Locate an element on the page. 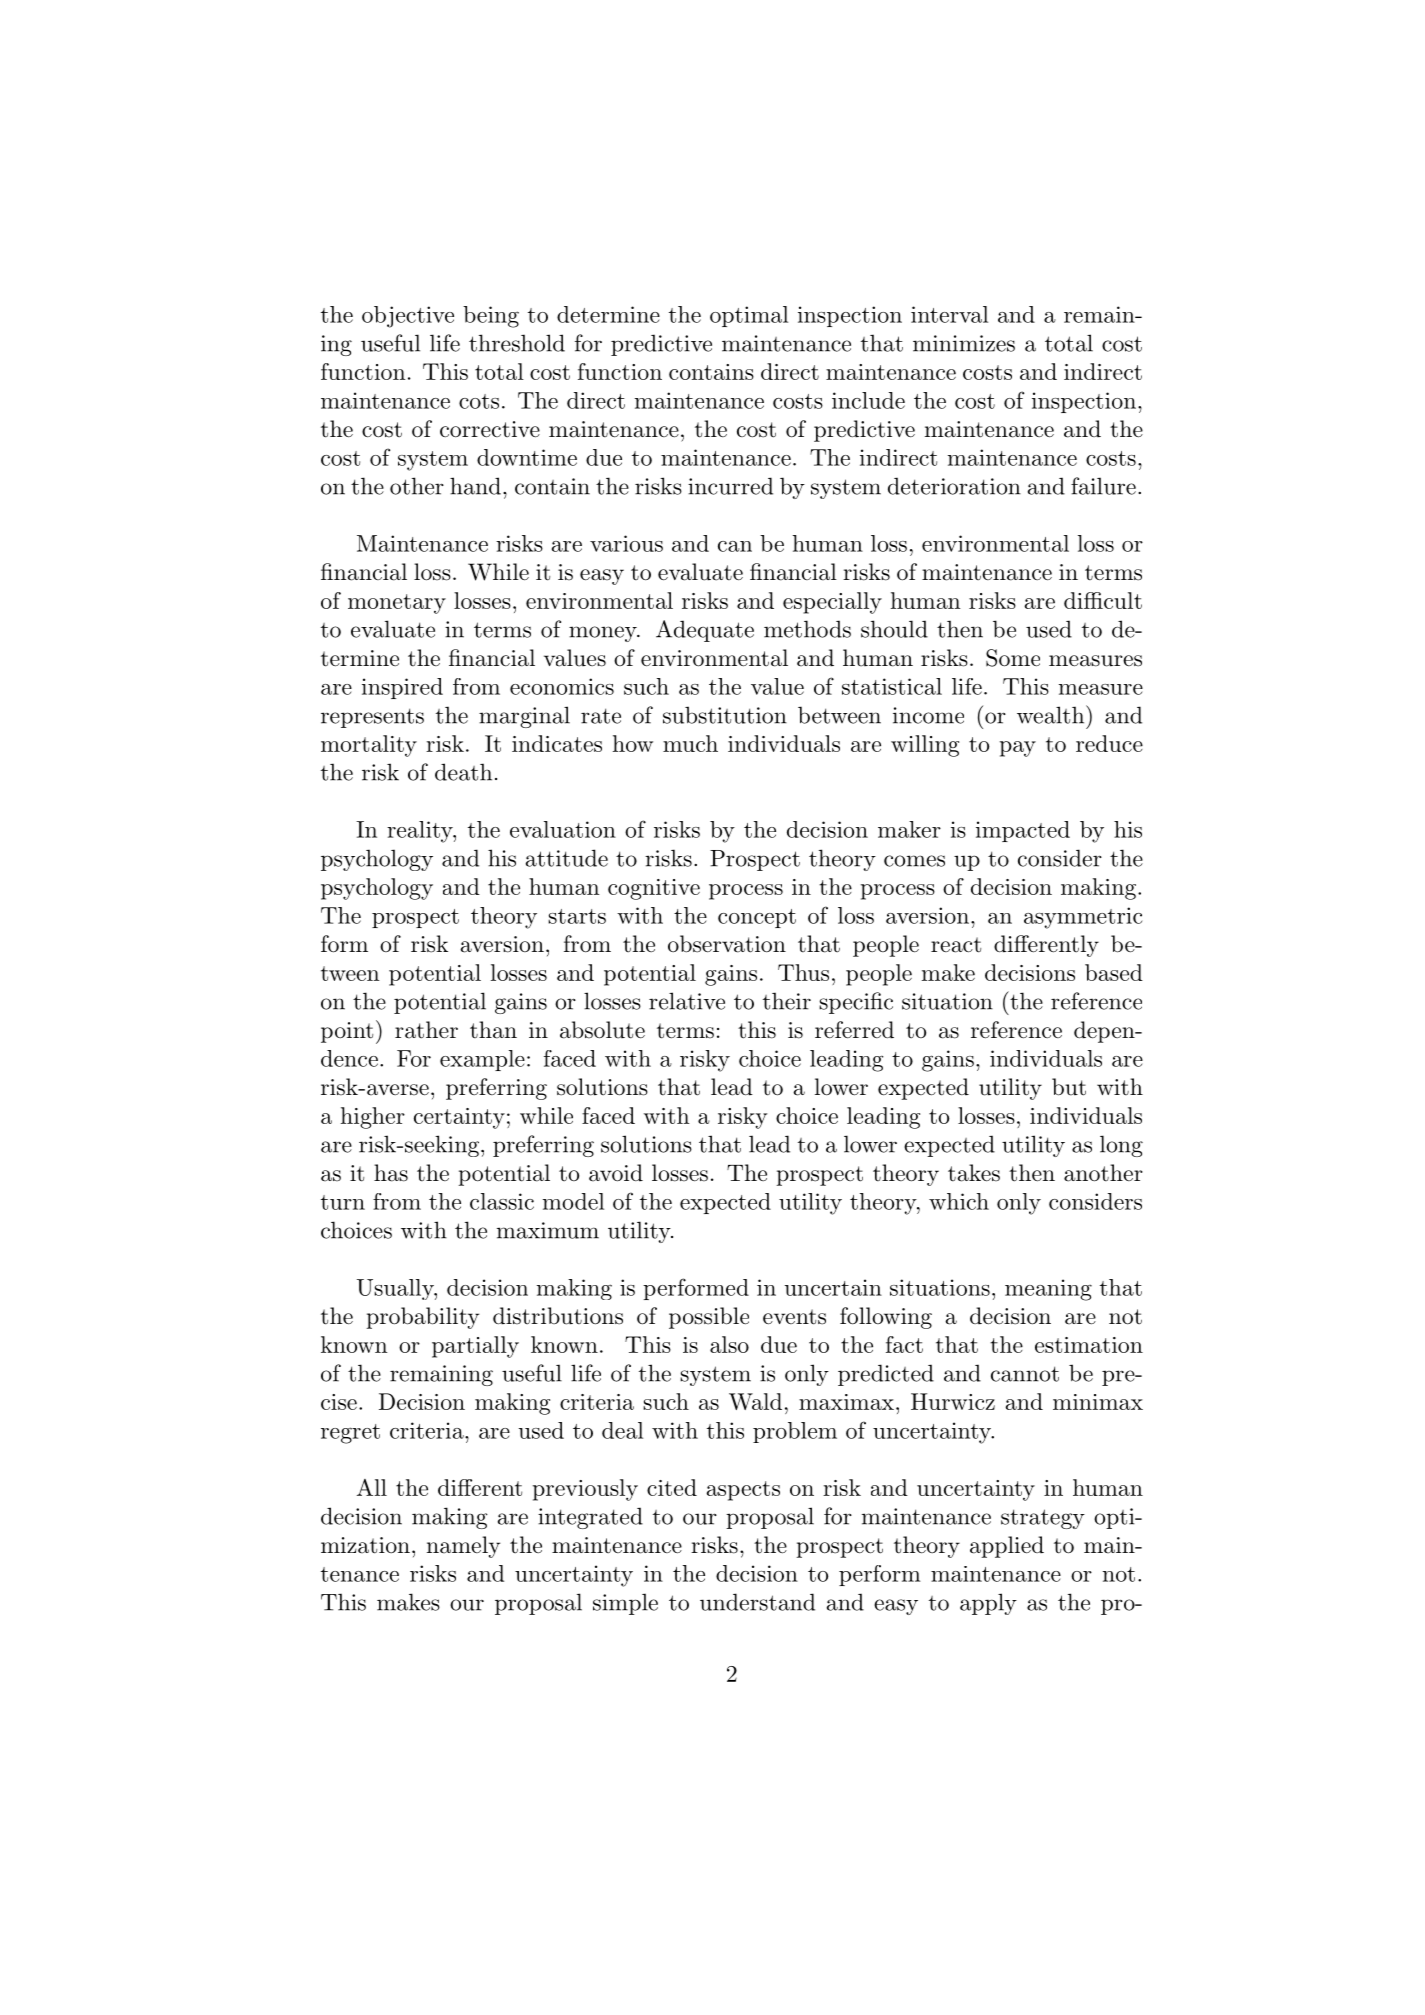 Image resolution: width=1425 pixels, height=2015 pixels. probability is located at coordinates (422, 1318).
